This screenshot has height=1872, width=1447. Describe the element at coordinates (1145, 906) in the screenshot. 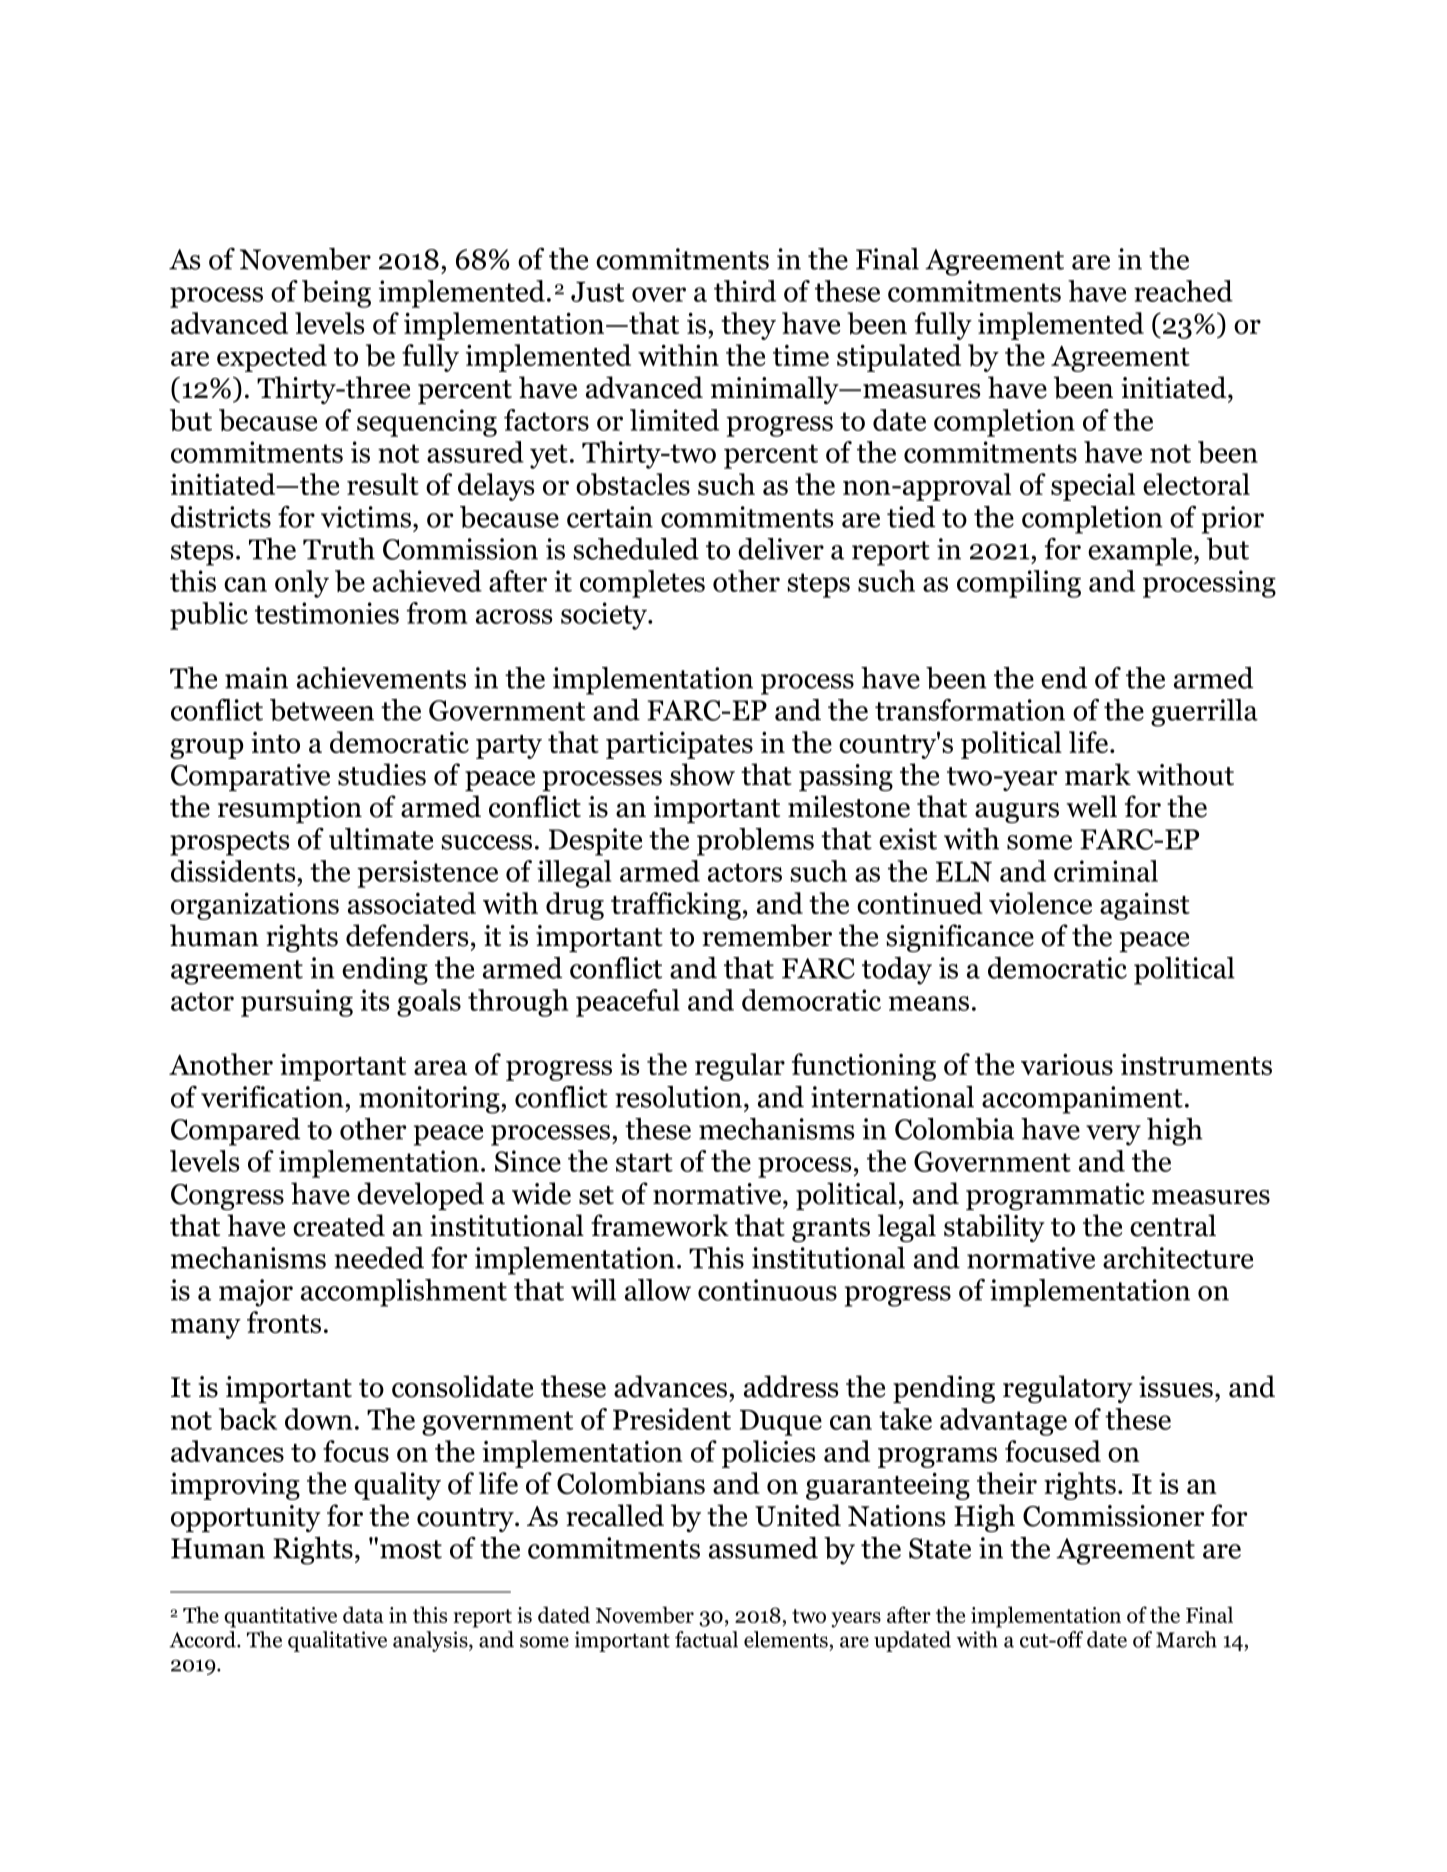

I see `against` at that location.
